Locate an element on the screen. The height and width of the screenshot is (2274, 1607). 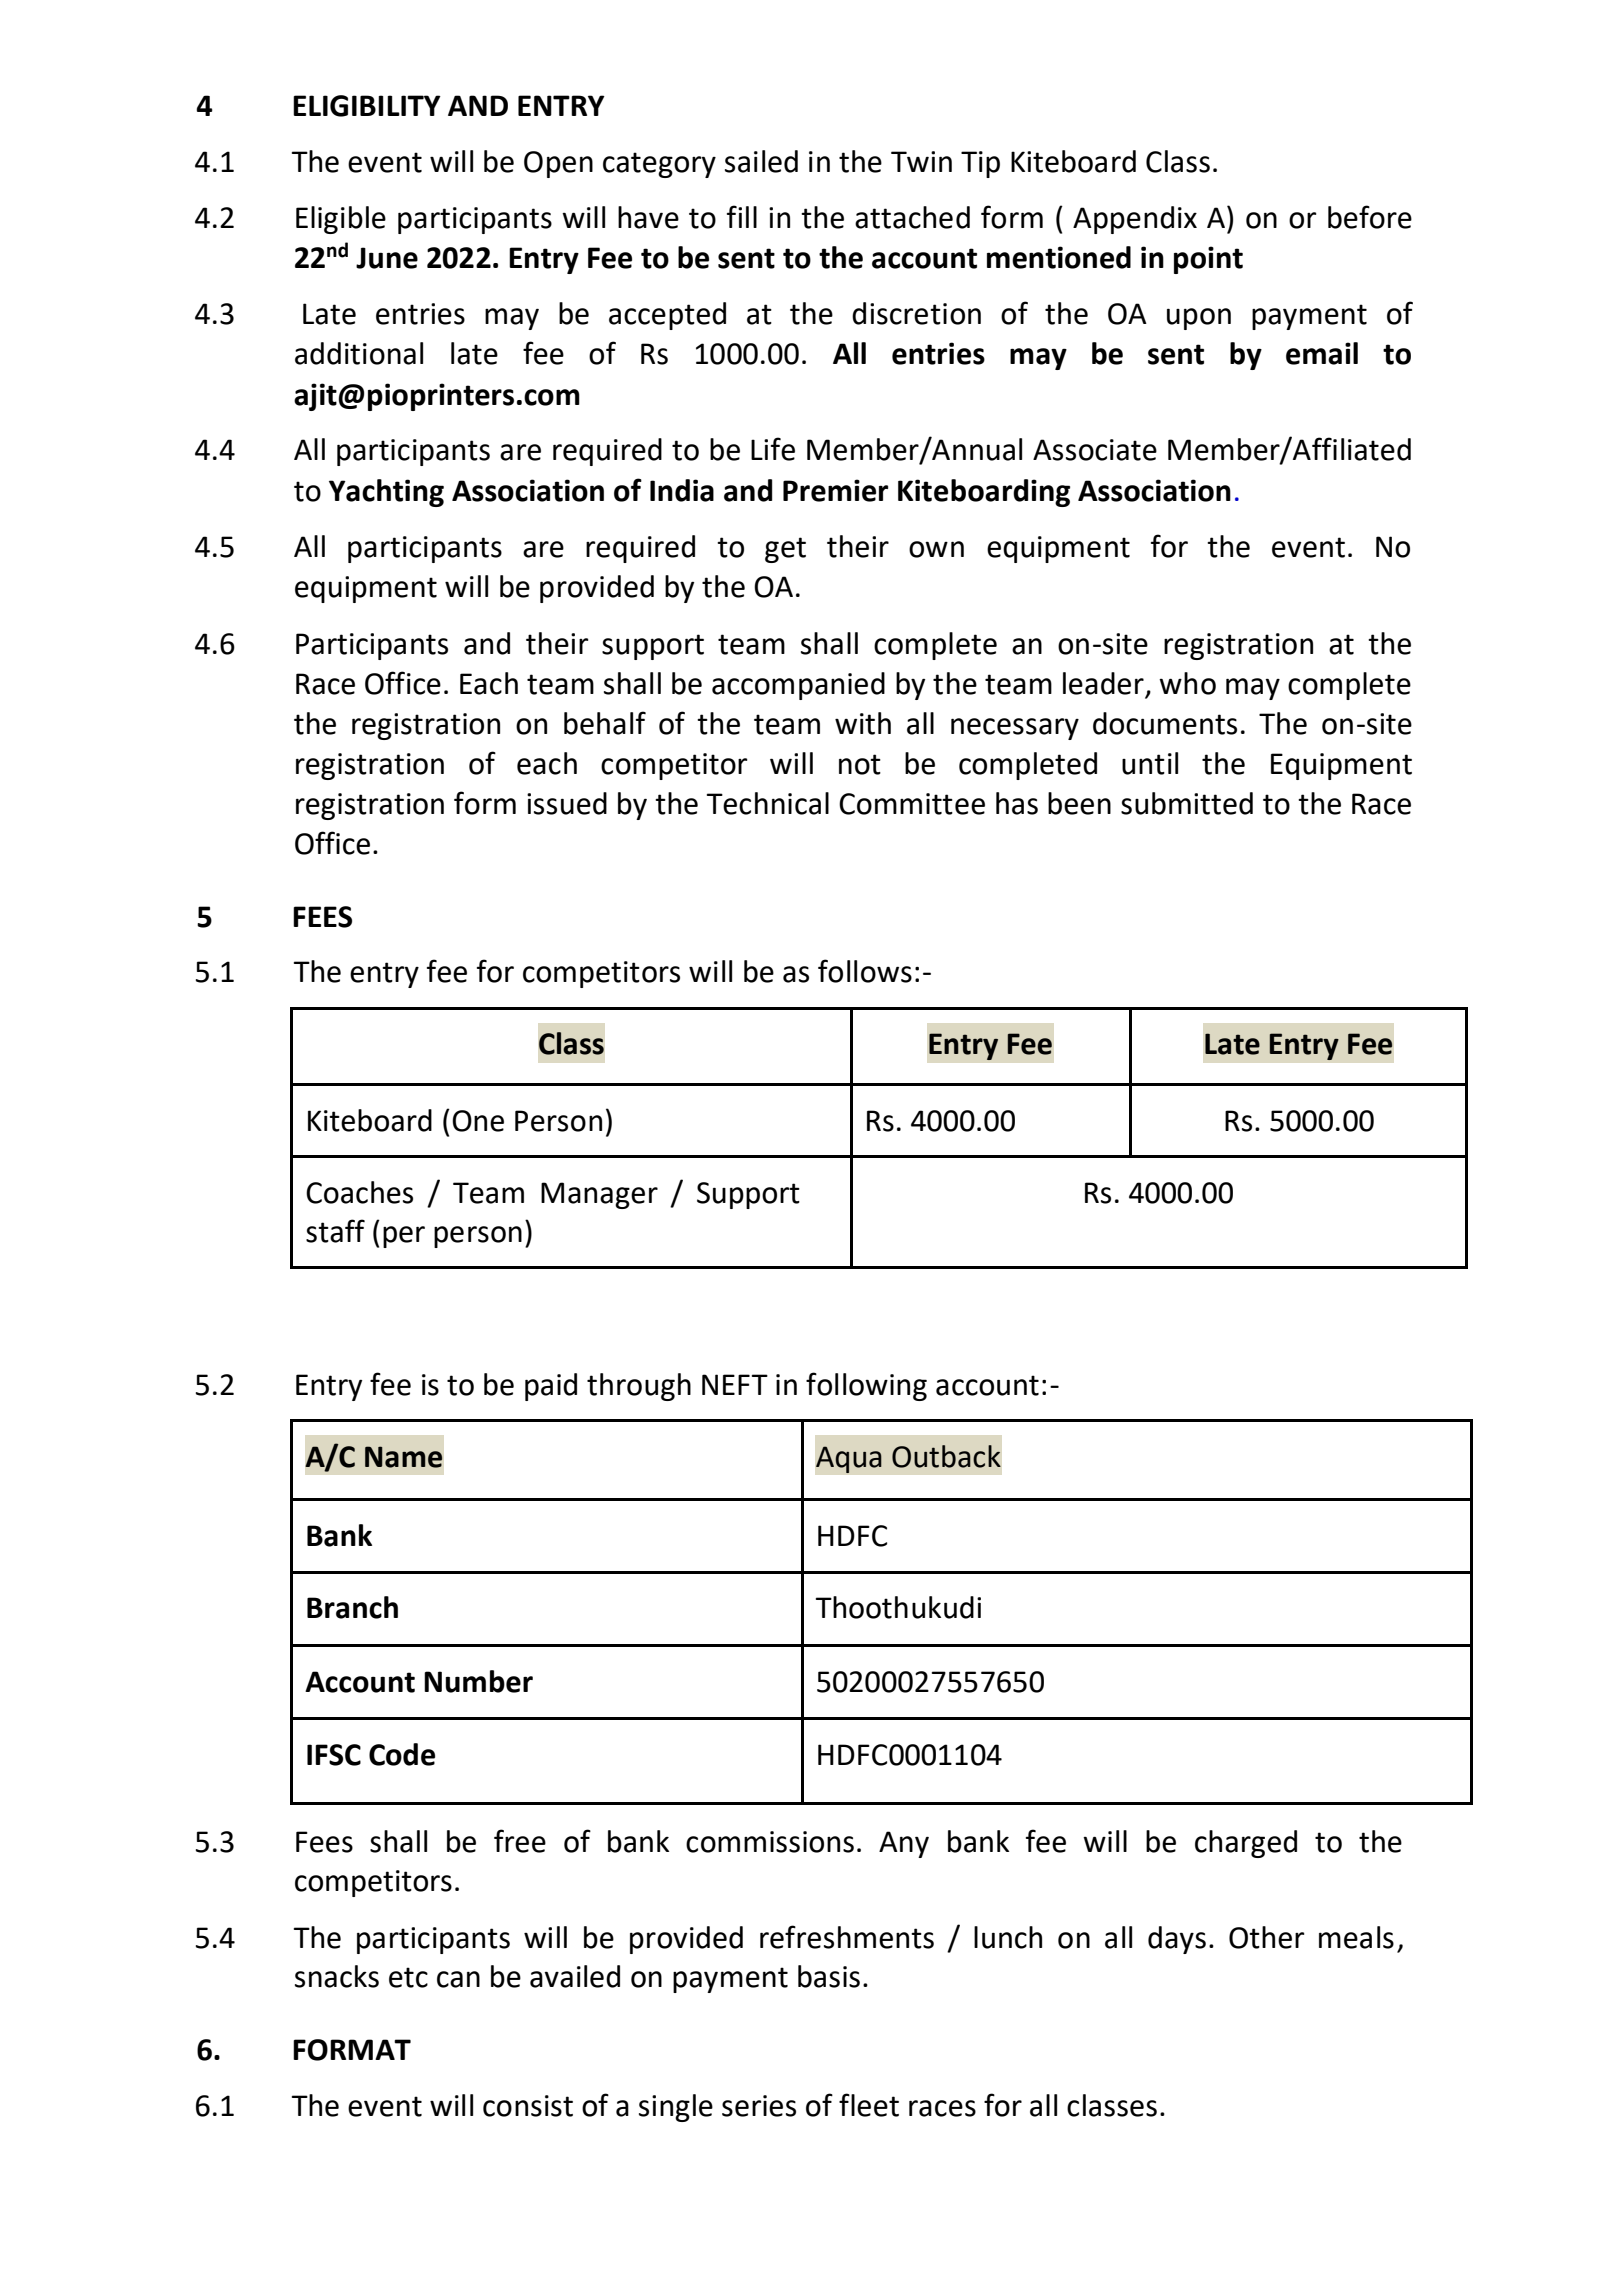
fleet is located at coordinates (869, 2105).
